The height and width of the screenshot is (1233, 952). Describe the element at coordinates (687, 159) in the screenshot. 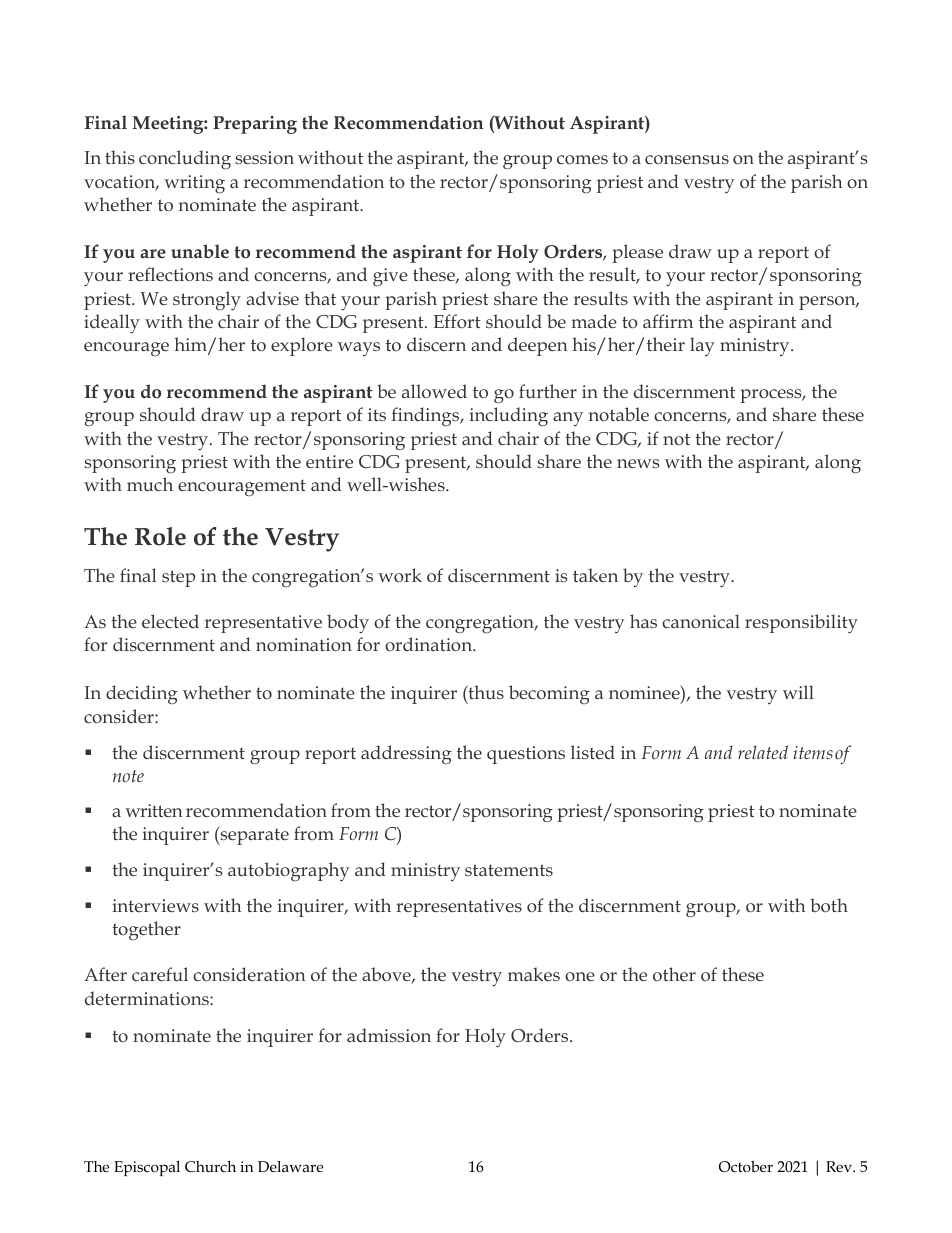

I see `consensus` at that location.
